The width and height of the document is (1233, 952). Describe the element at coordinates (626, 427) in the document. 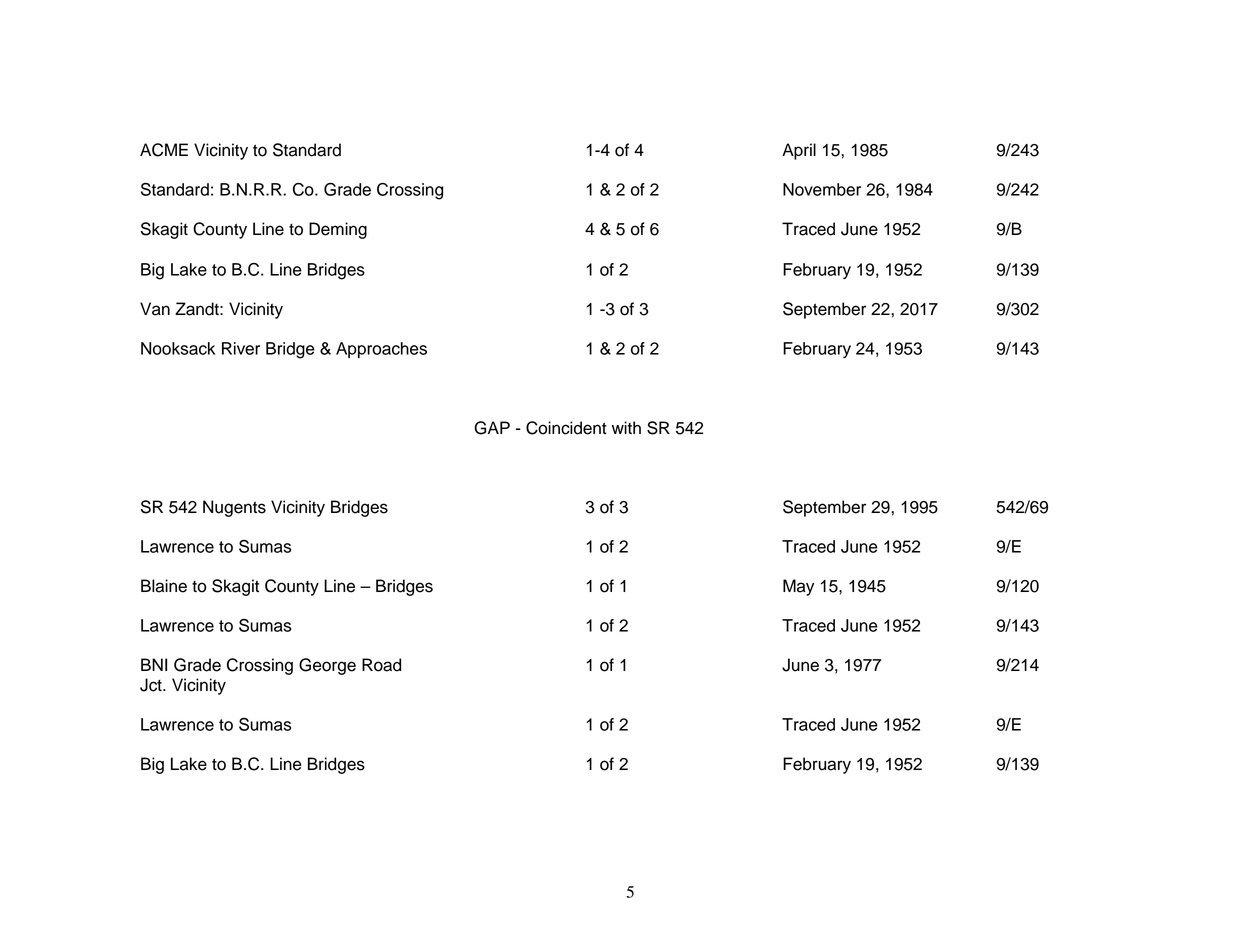

I see `with` at that location.
